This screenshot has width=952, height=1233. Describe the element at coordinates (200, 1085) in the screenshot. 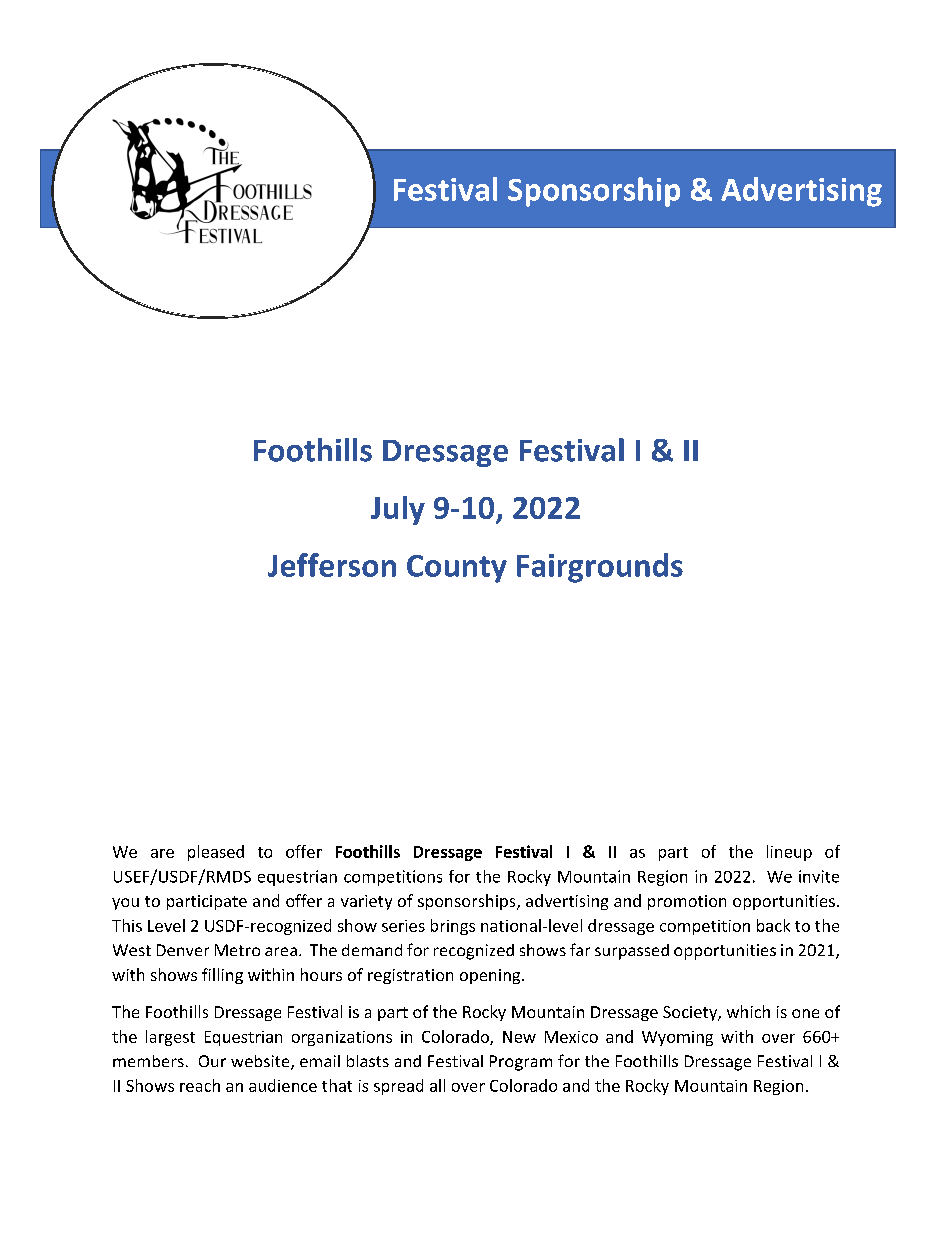

I see `reach` at that location.
